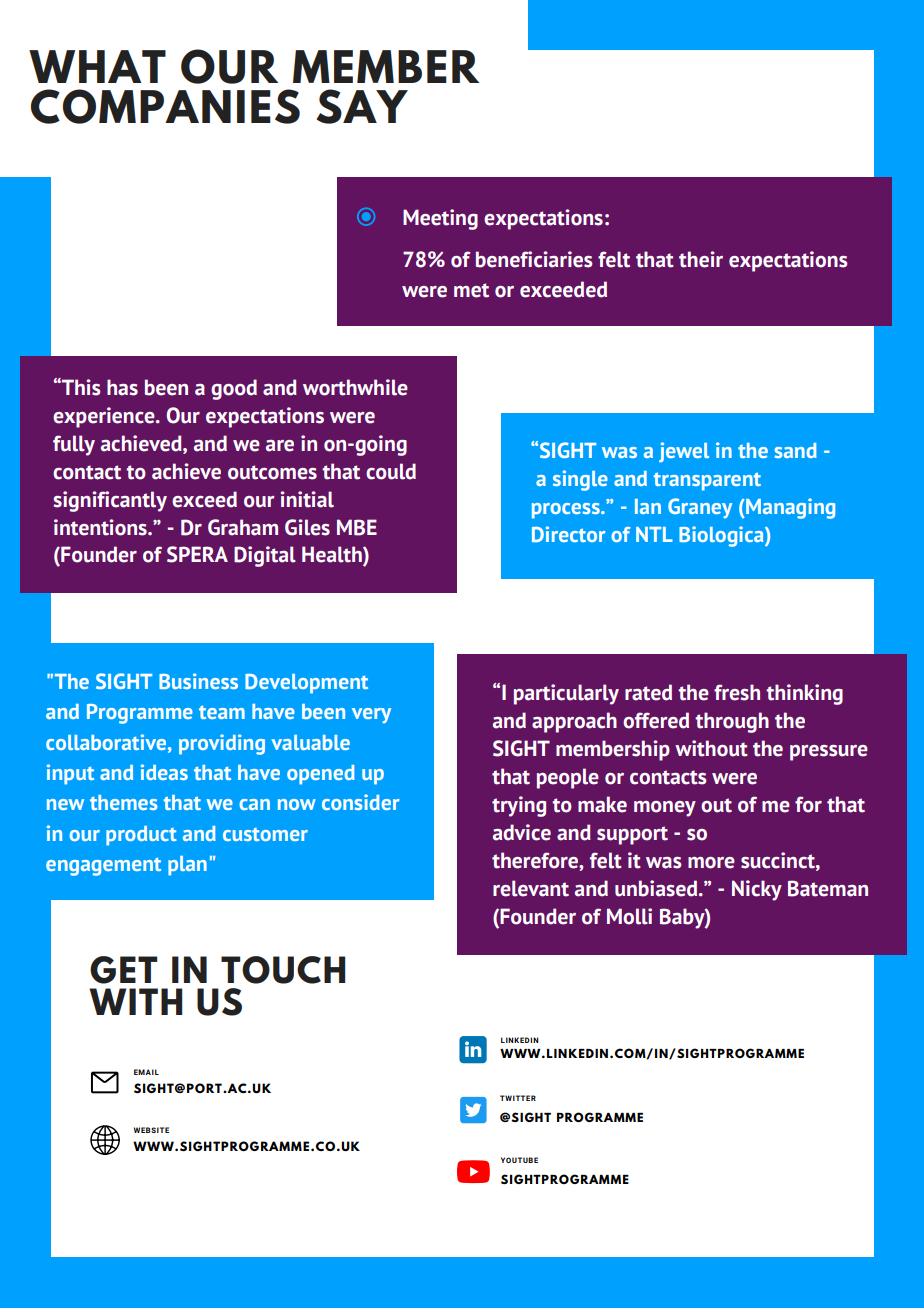 The width and height of the document is (924, 1308). Describe the element at coordinates (333, 555) in the document. I see `Health` at that location.
